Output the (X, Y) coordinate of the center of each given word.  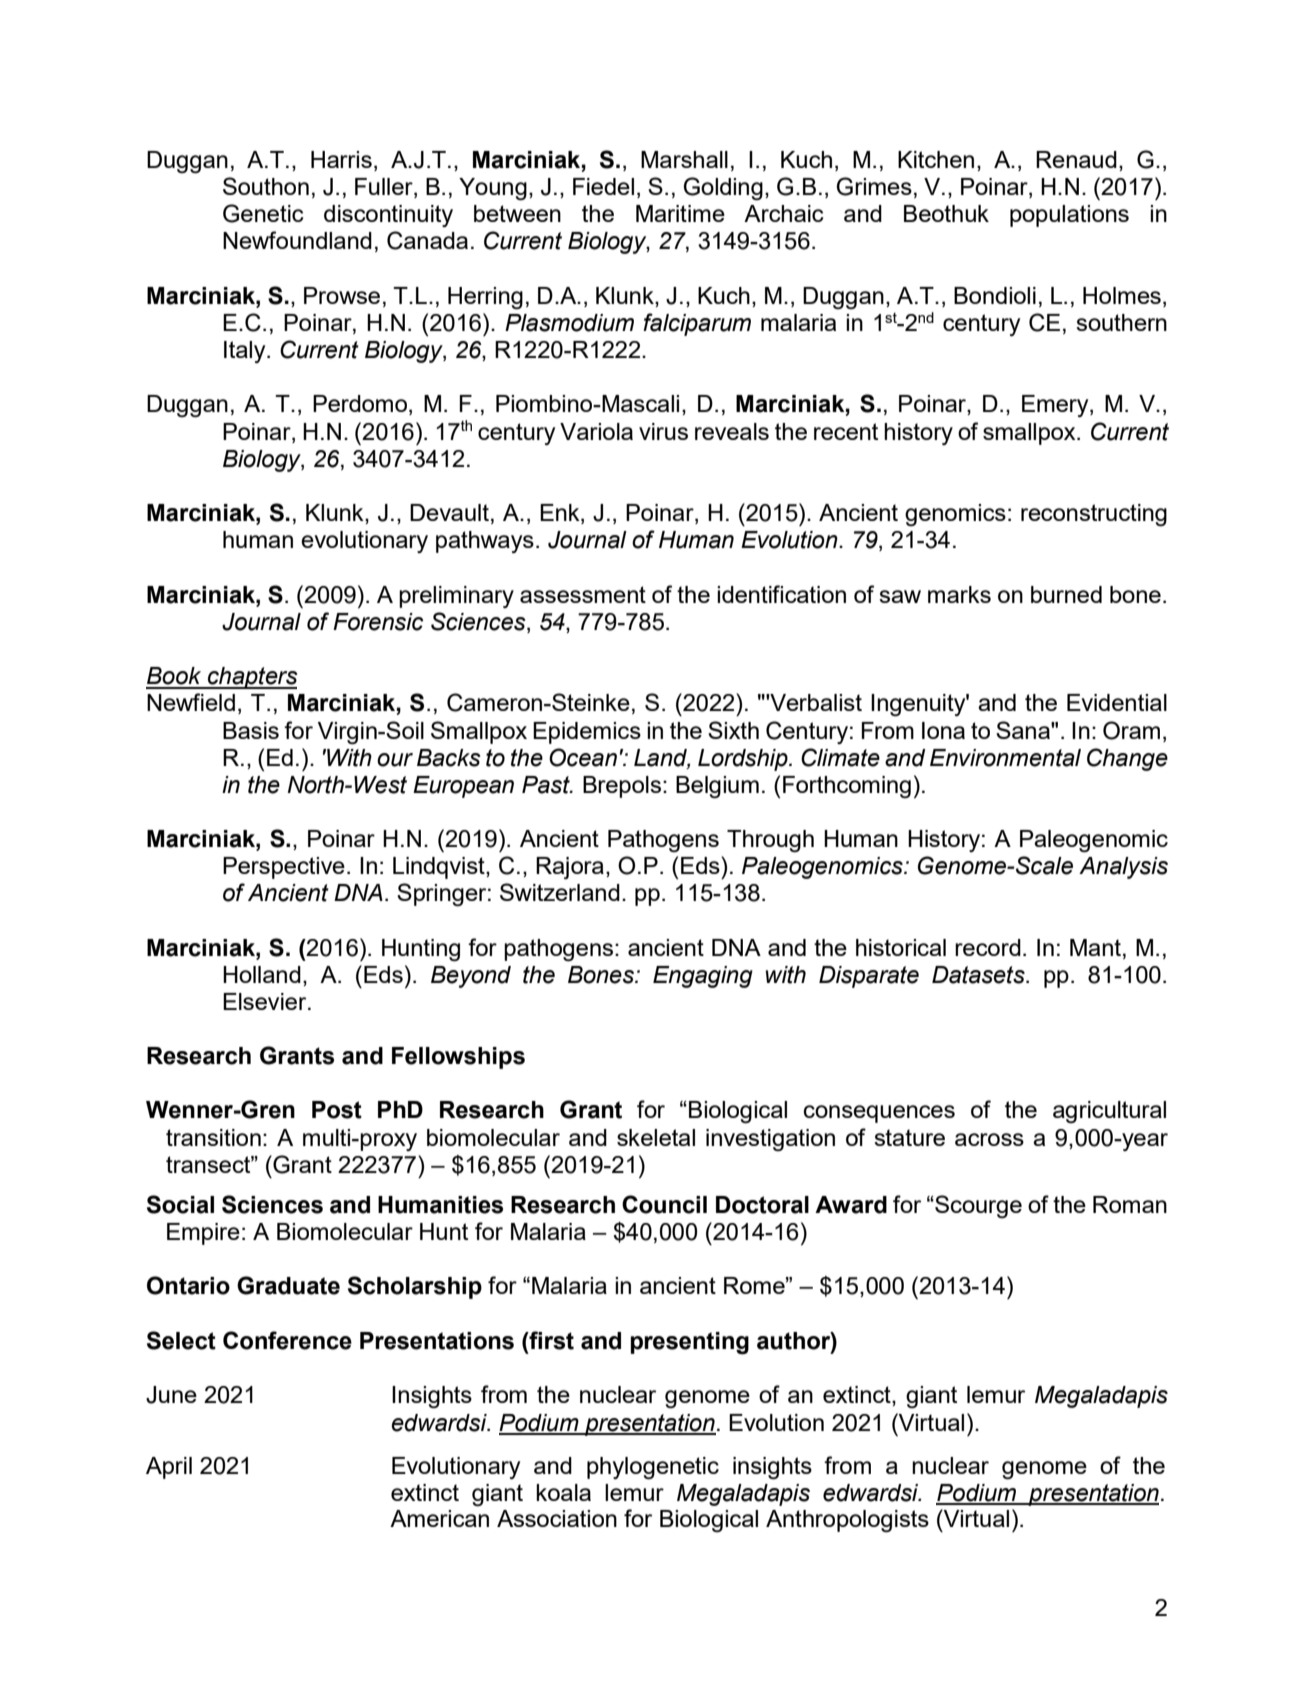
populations (1069, 216)
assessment (583, 594)
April (169, 1468)
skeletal (656, 1137)
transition (213, 1137)
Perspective (284, 868)
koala (563, 1492)
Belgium (717, 787)
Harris (341, 159)
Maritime (680, 213)
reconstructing (1094, 515)
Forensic (378, 622)
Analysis (1123, 868)
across (989, 1139)
